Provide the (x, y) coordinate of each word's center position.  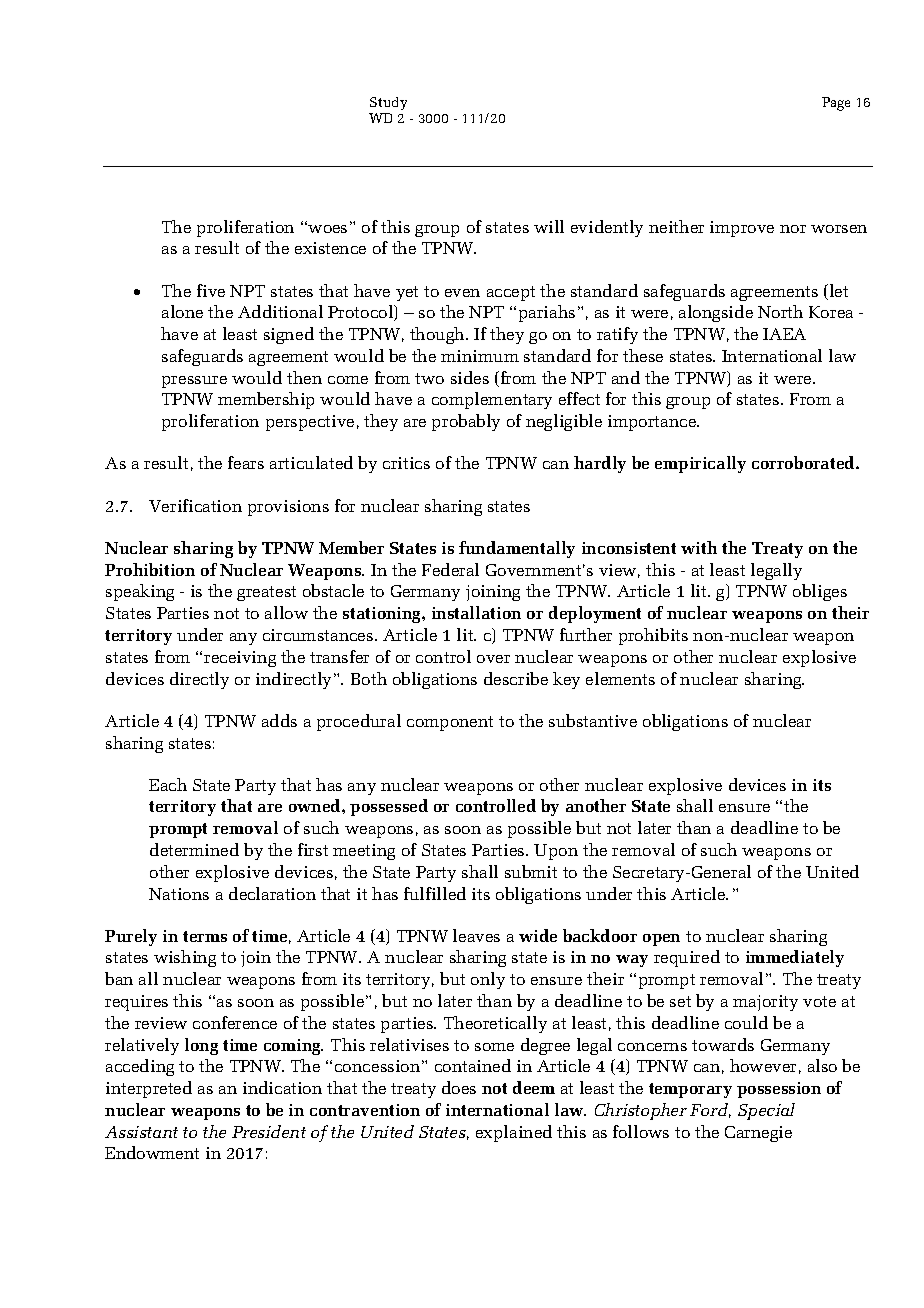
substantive (593, 720)
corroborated (804, 462)
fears (246, 462)
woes (327, 229)
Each (168, 784)
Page (836, 104)
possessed (389, 807)
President (269, 1131)
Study (388, 103)
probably (466, 422)
